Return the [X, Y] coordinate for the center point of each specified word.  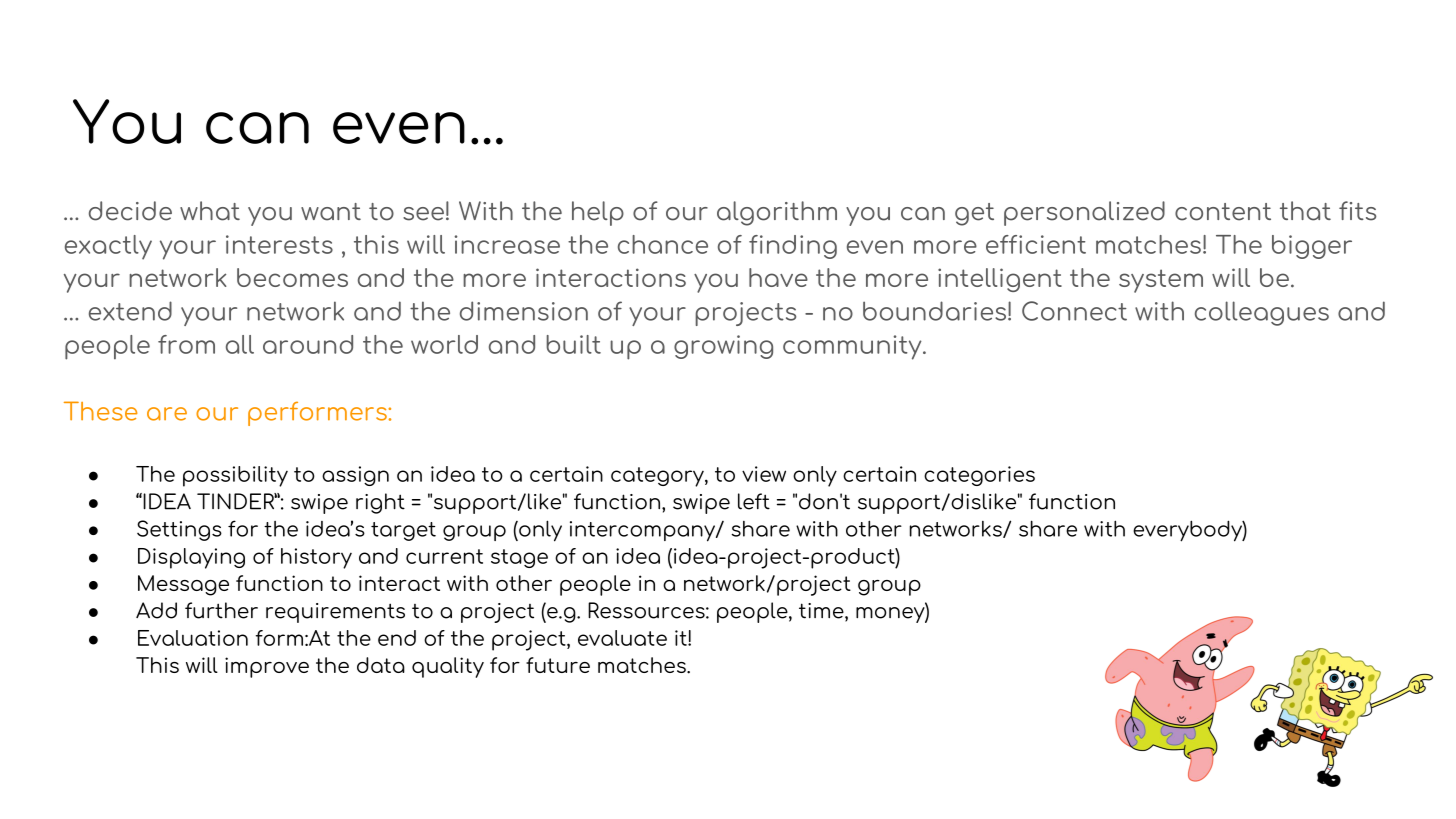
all [240, 344]
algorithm [777, 213]
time [822, 612]
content [1223, 212]
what [210, 211]
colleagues [1262, 313]
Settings [179, 530]
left [754, 501]
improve [267, 667]
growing [723, 347]
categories [979, 476]
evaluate [622, 638]
